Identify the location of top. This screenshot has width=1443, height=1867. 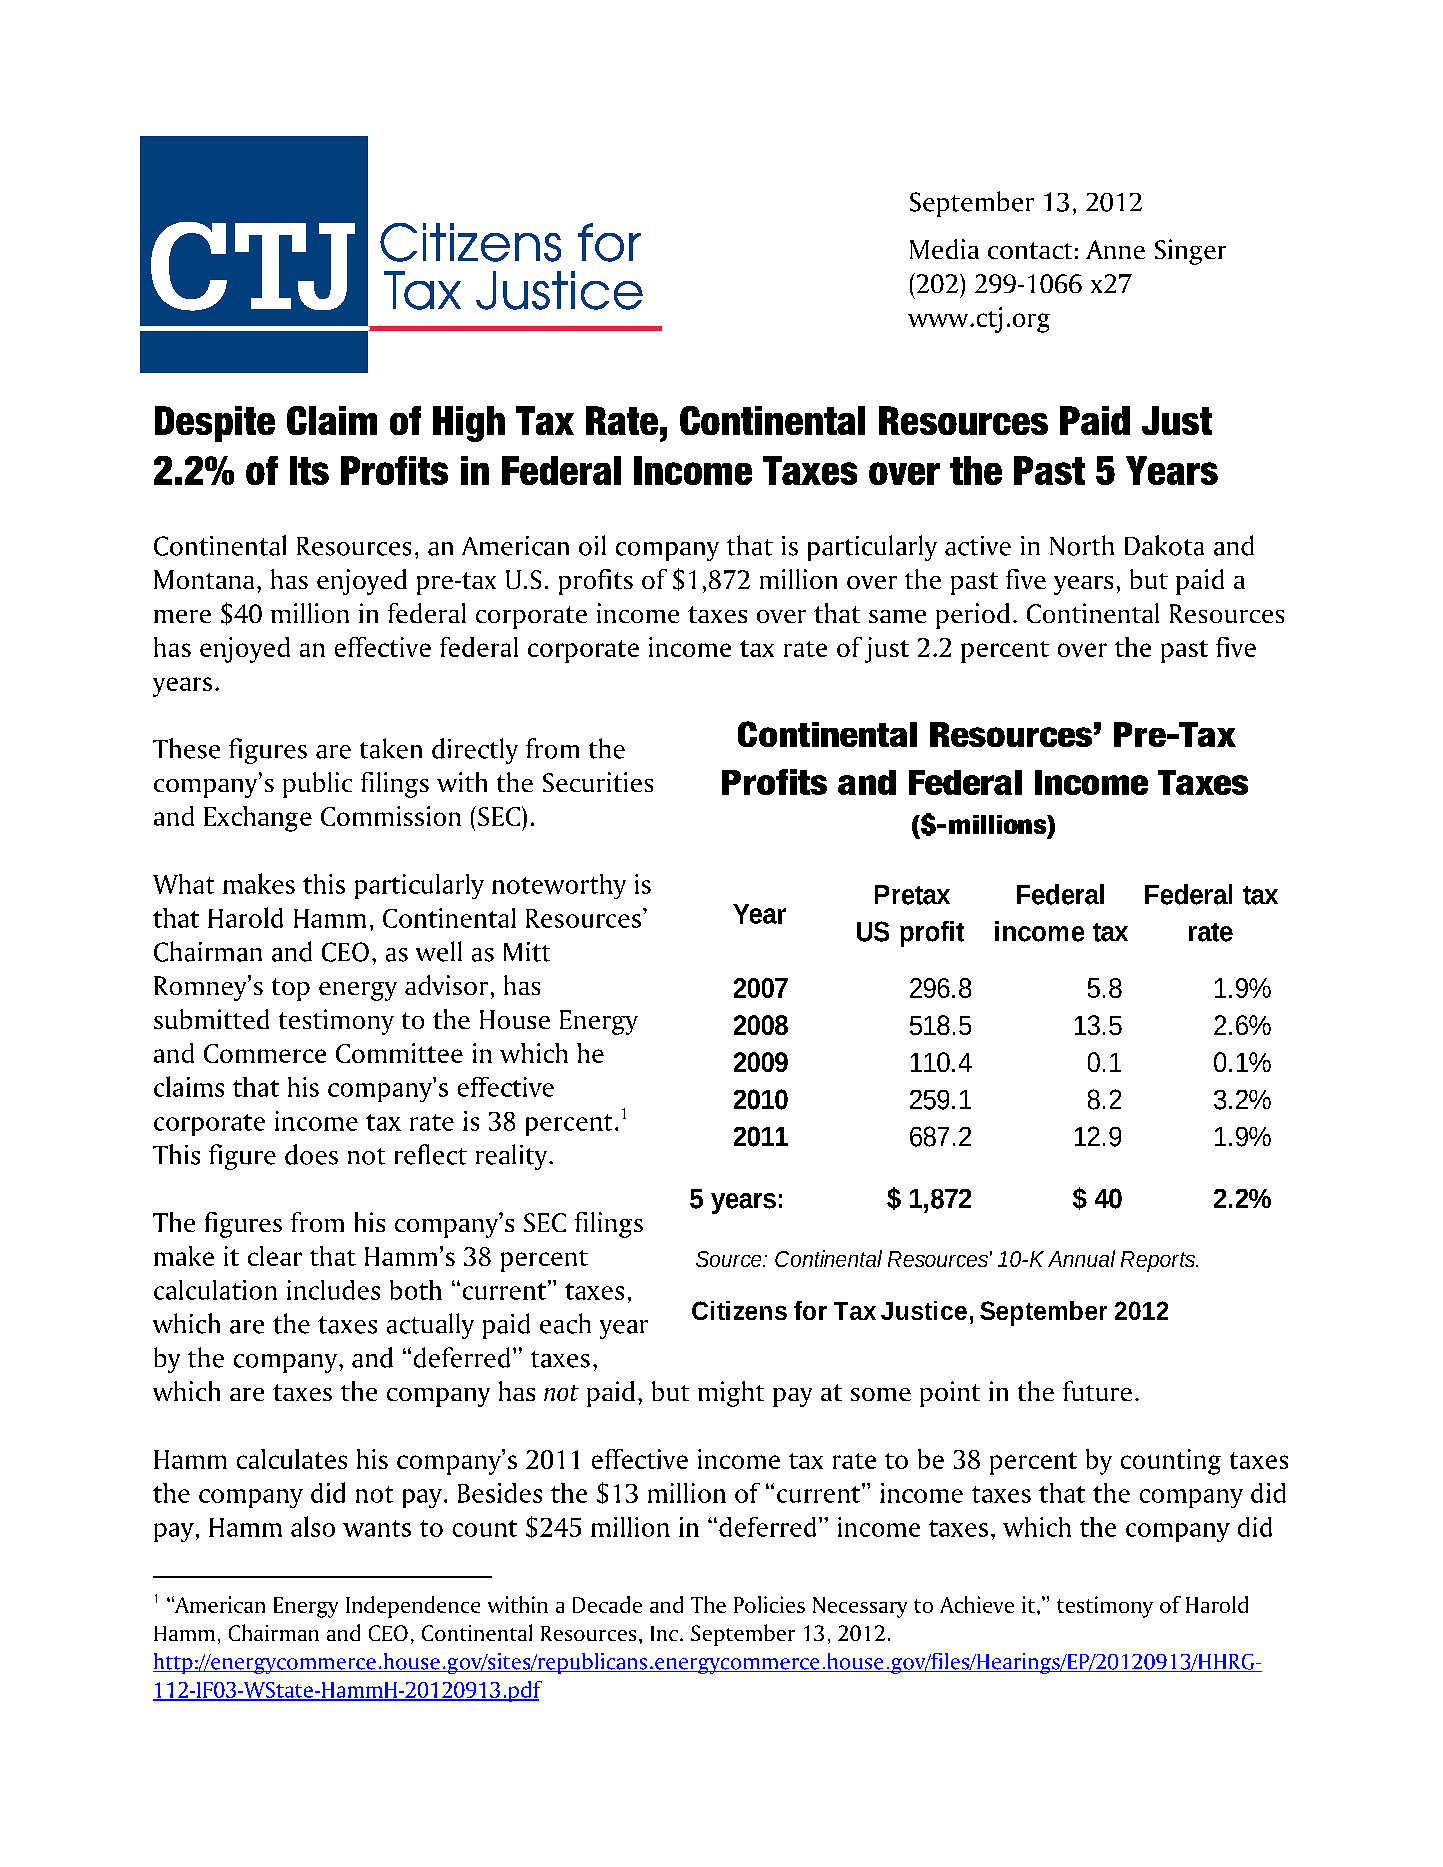
(291, 989).
